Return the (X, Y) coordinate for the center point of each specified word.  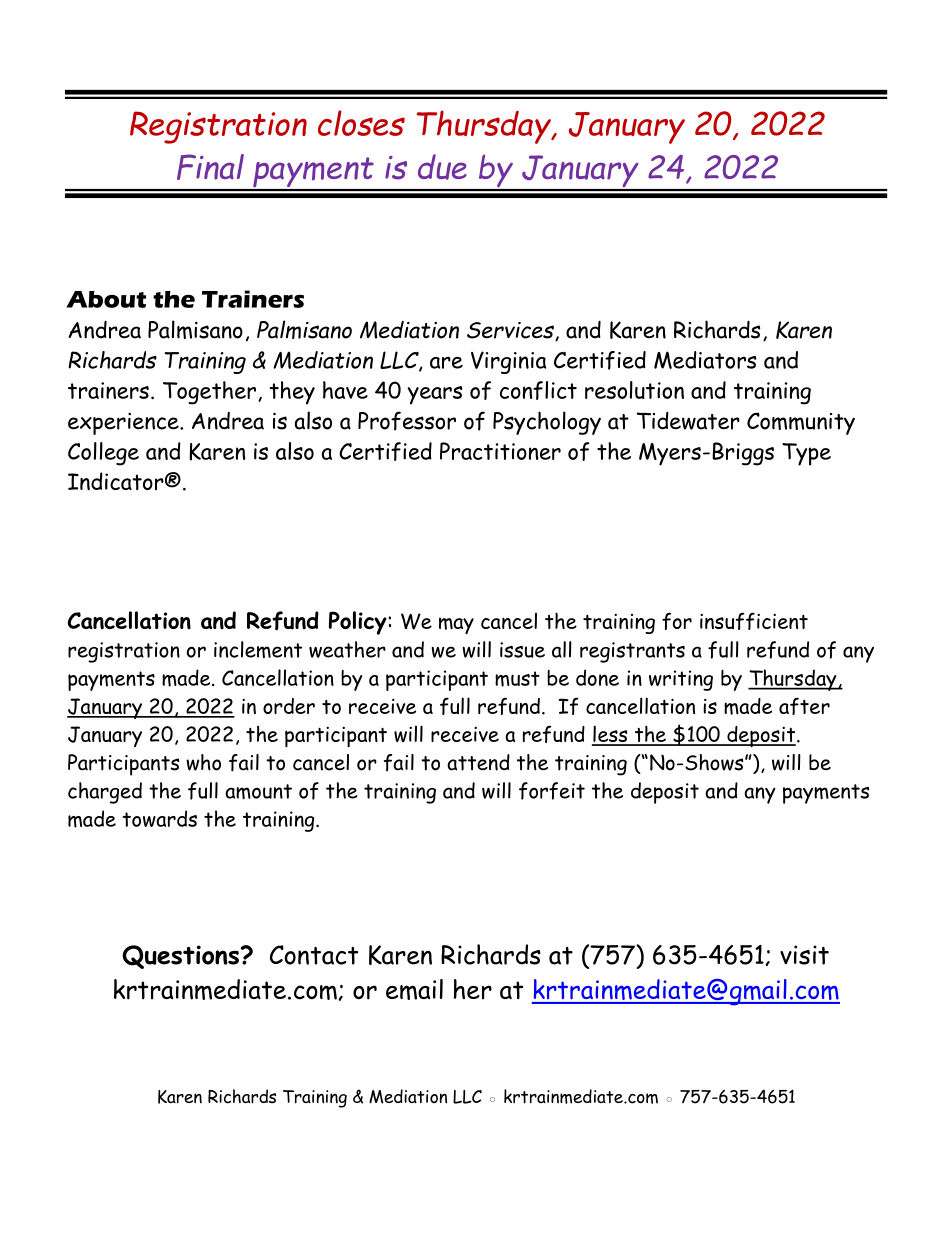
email (414, 989)
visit (804, 955)
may (456, 625)
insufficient (754, 621)
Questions (180, 957)
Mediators (705, 360)
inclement (258, 649)
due (442, 167)
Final (210, 167)
